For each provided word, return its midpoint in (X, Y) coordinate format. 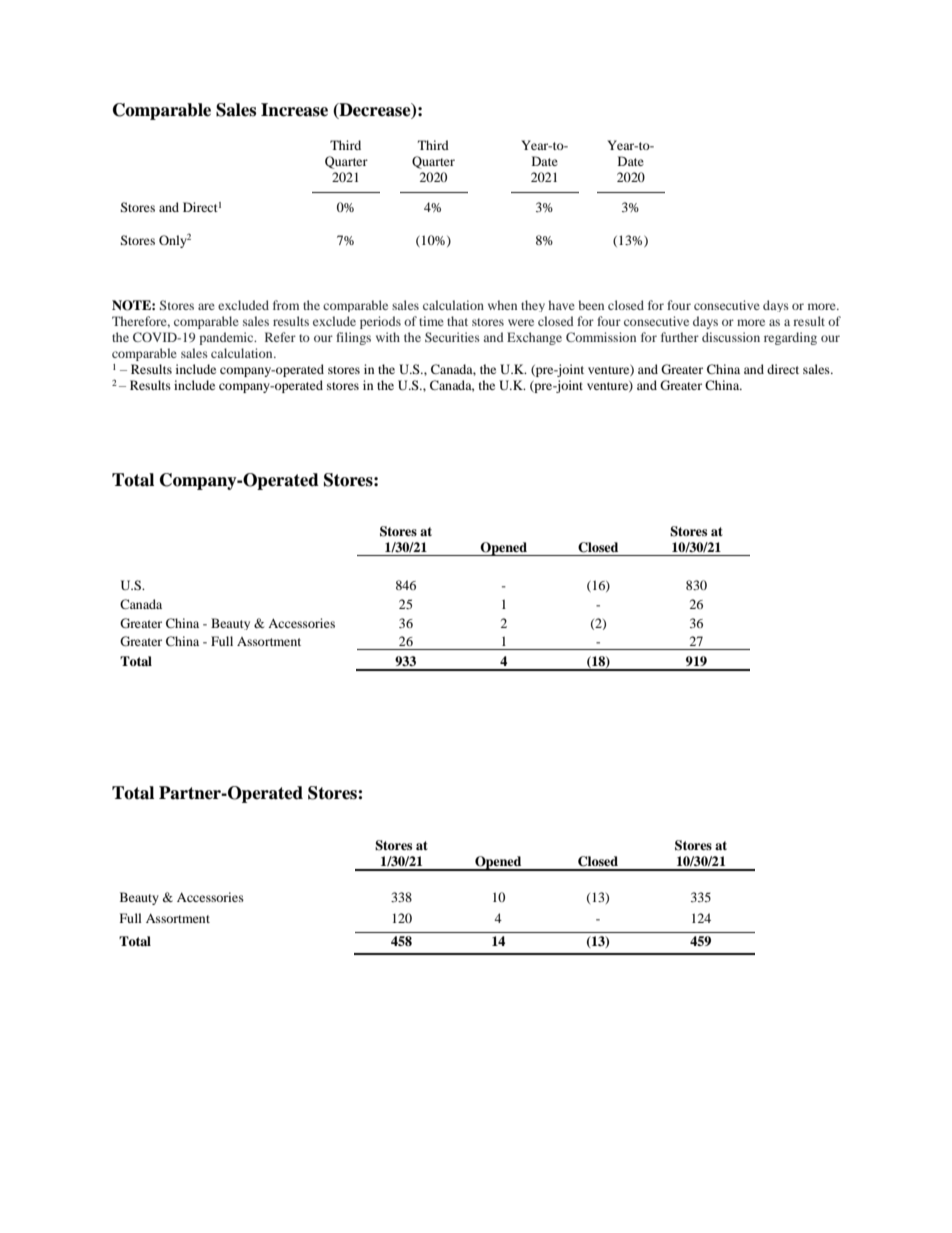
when (502, 305)
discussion (731, 337)
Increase (294, 110)
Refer (280, 337)
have (561, 305)
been (591, 305)
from (286, 305)
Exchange (534, 338)
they (533, 306)
